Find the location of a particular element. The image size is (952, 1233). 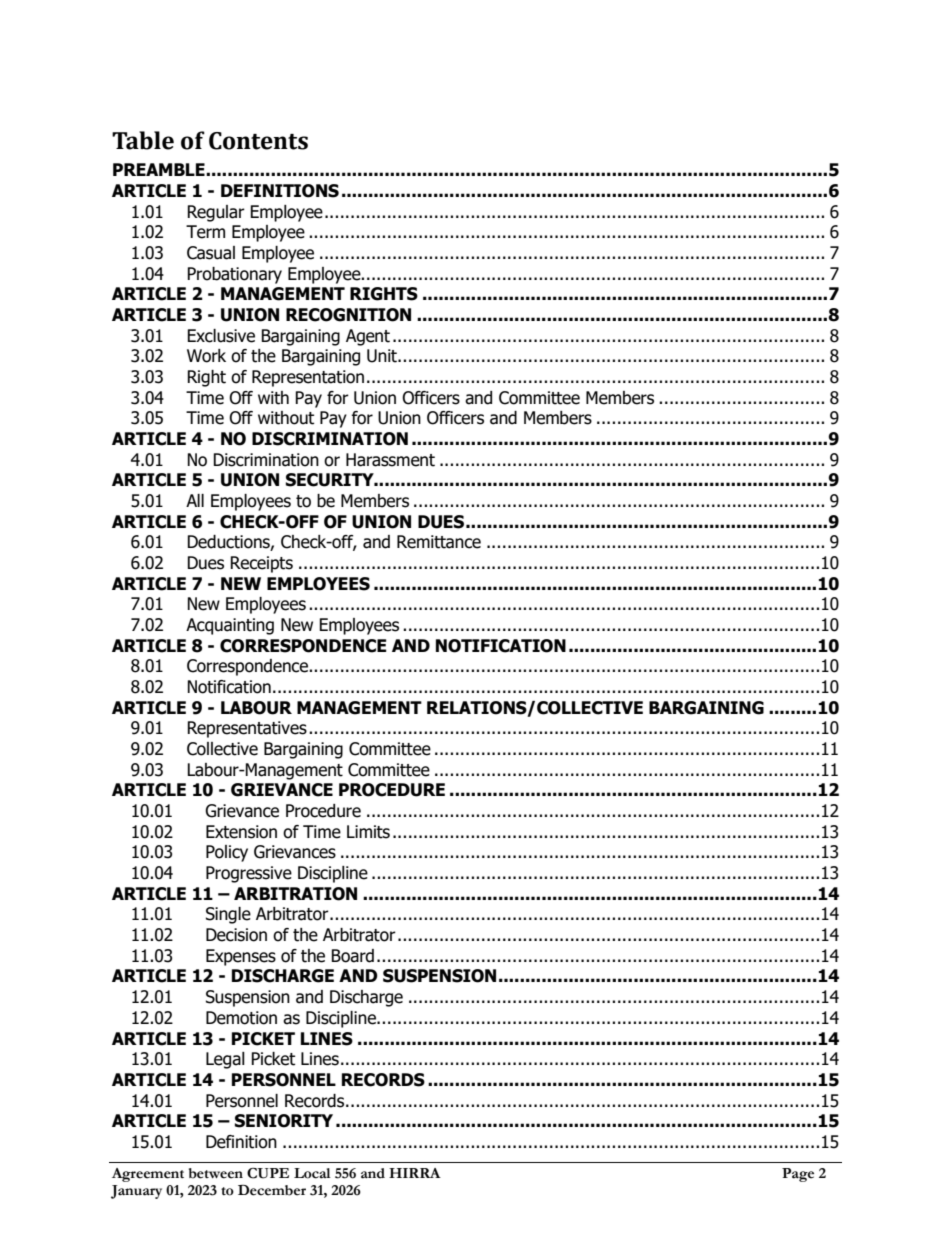

Acquainting is located at coordinates (230, 626).
